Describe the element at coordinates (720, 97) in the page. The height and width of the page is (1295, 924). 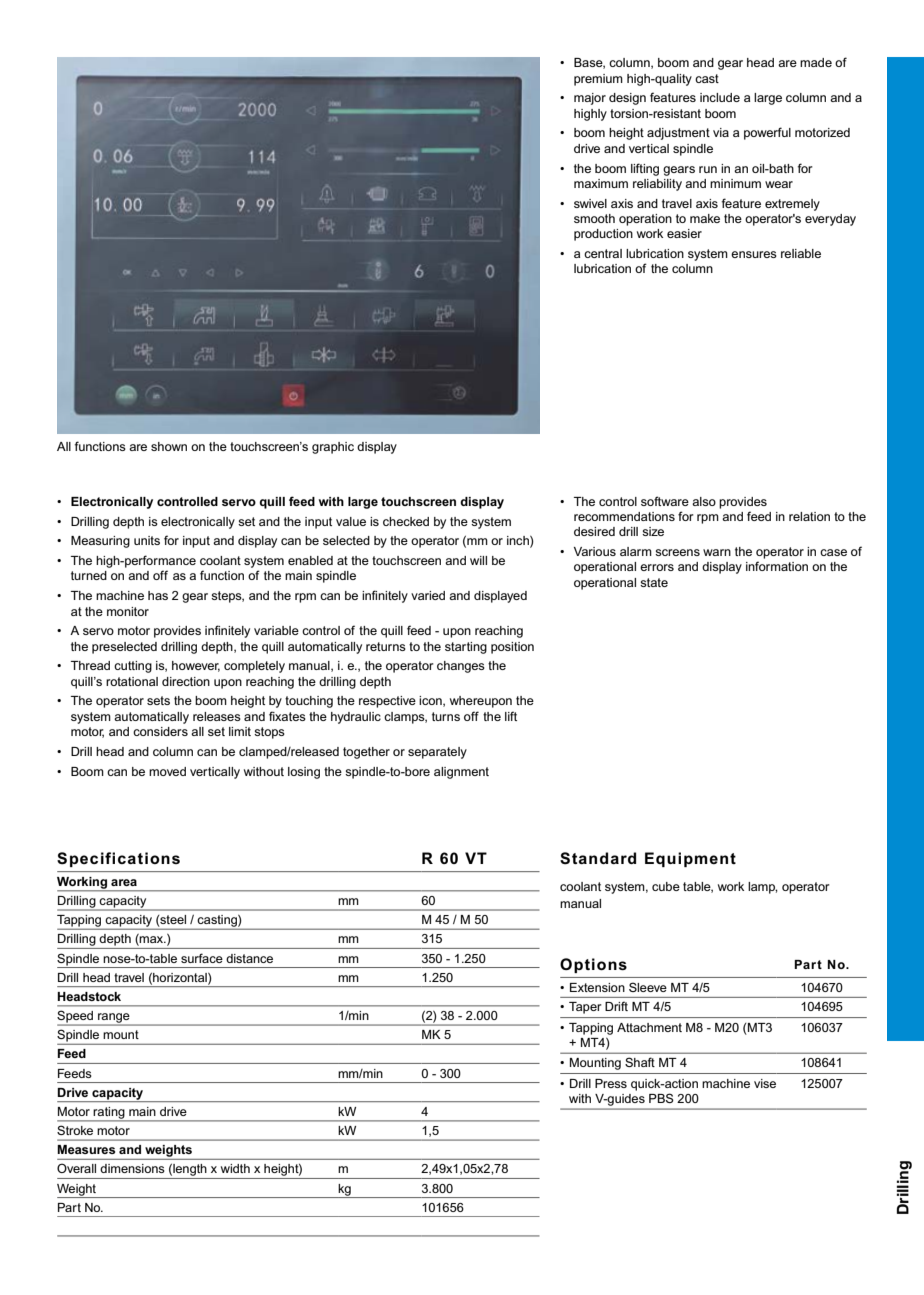
I see `include` at that location.
